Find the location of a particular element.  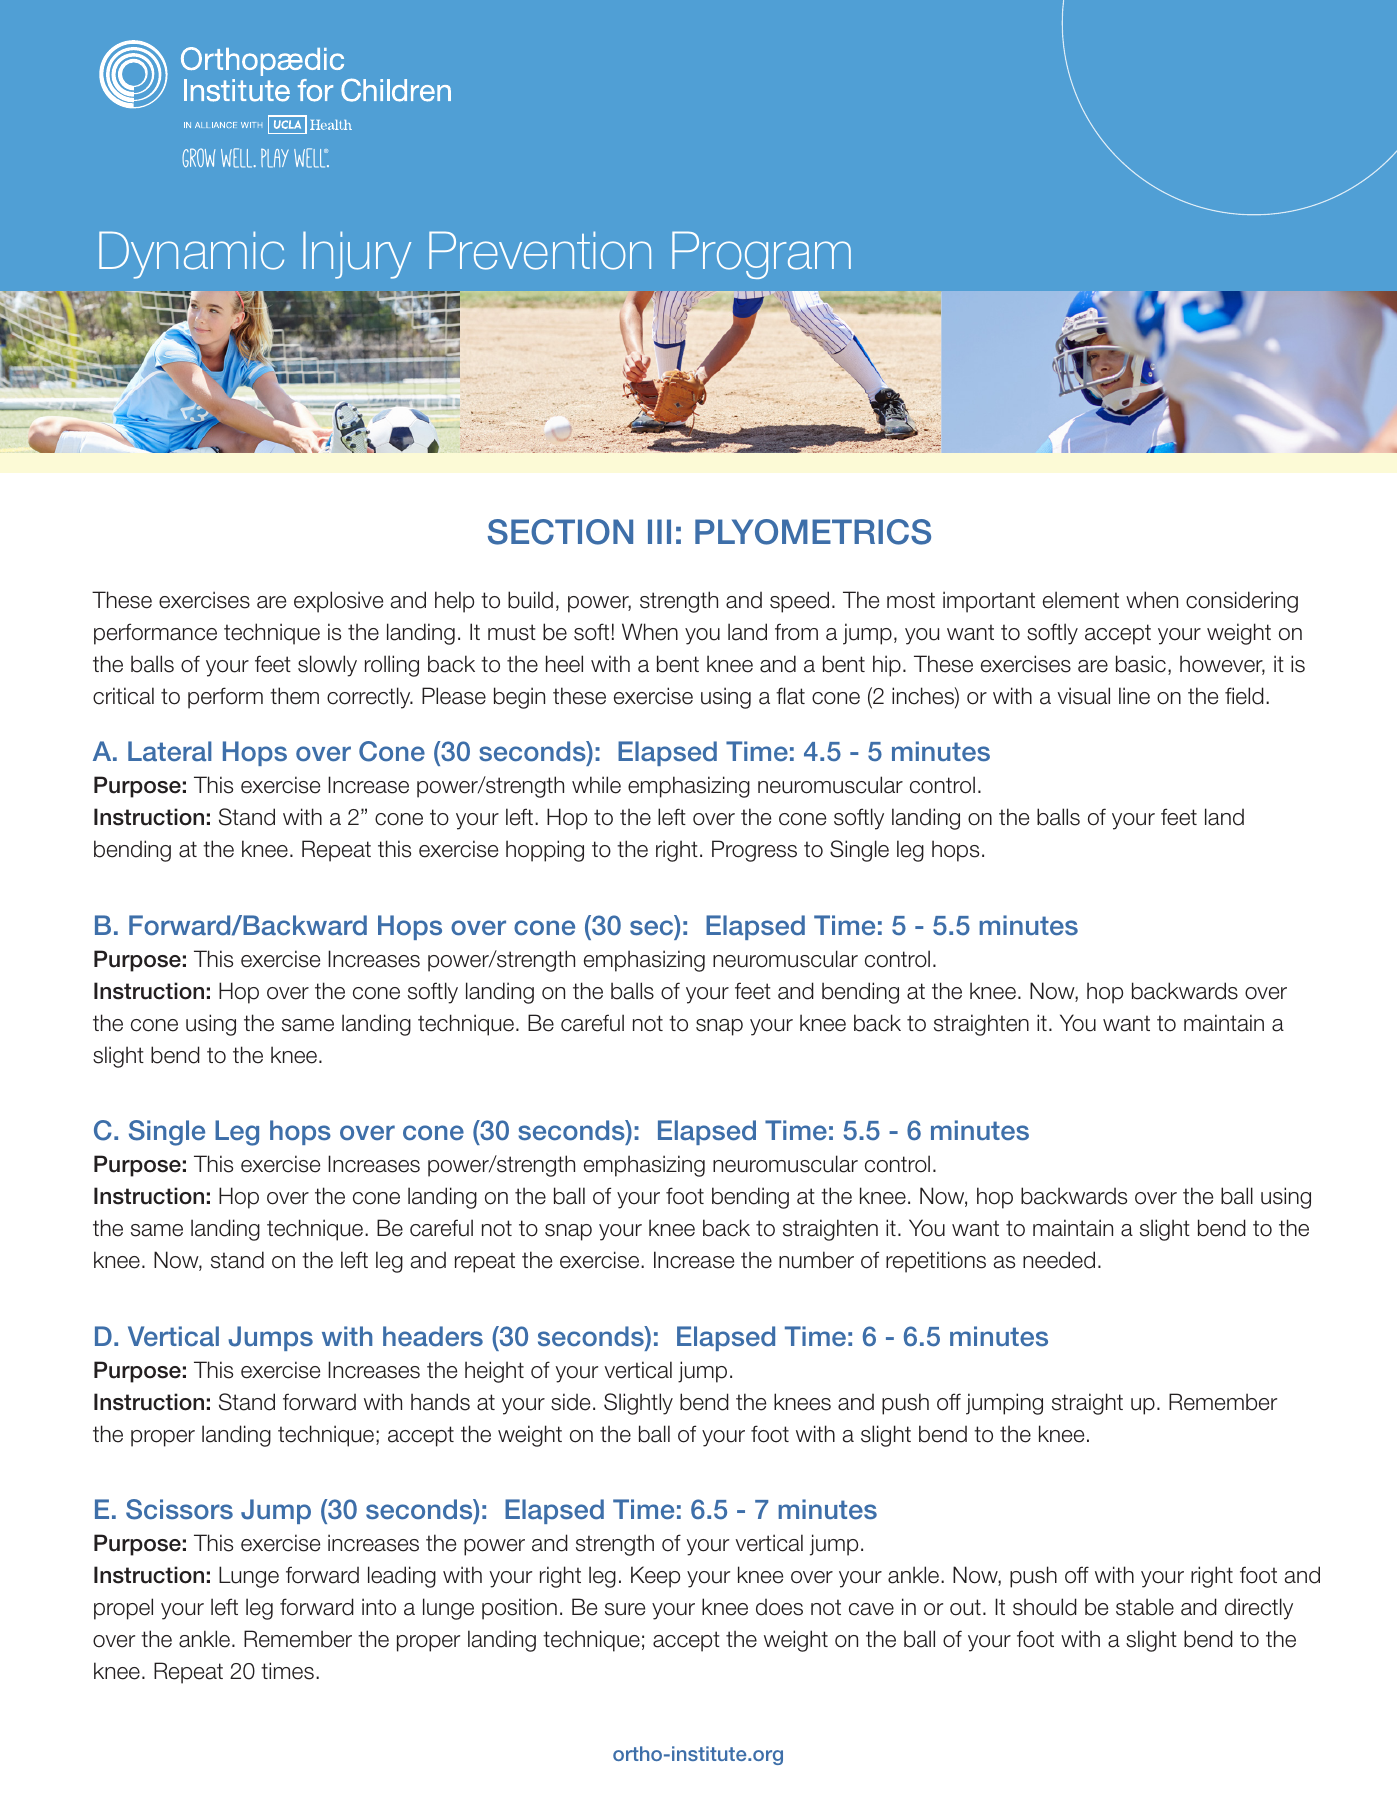

Prevention is located at coordinates (540, 250).
